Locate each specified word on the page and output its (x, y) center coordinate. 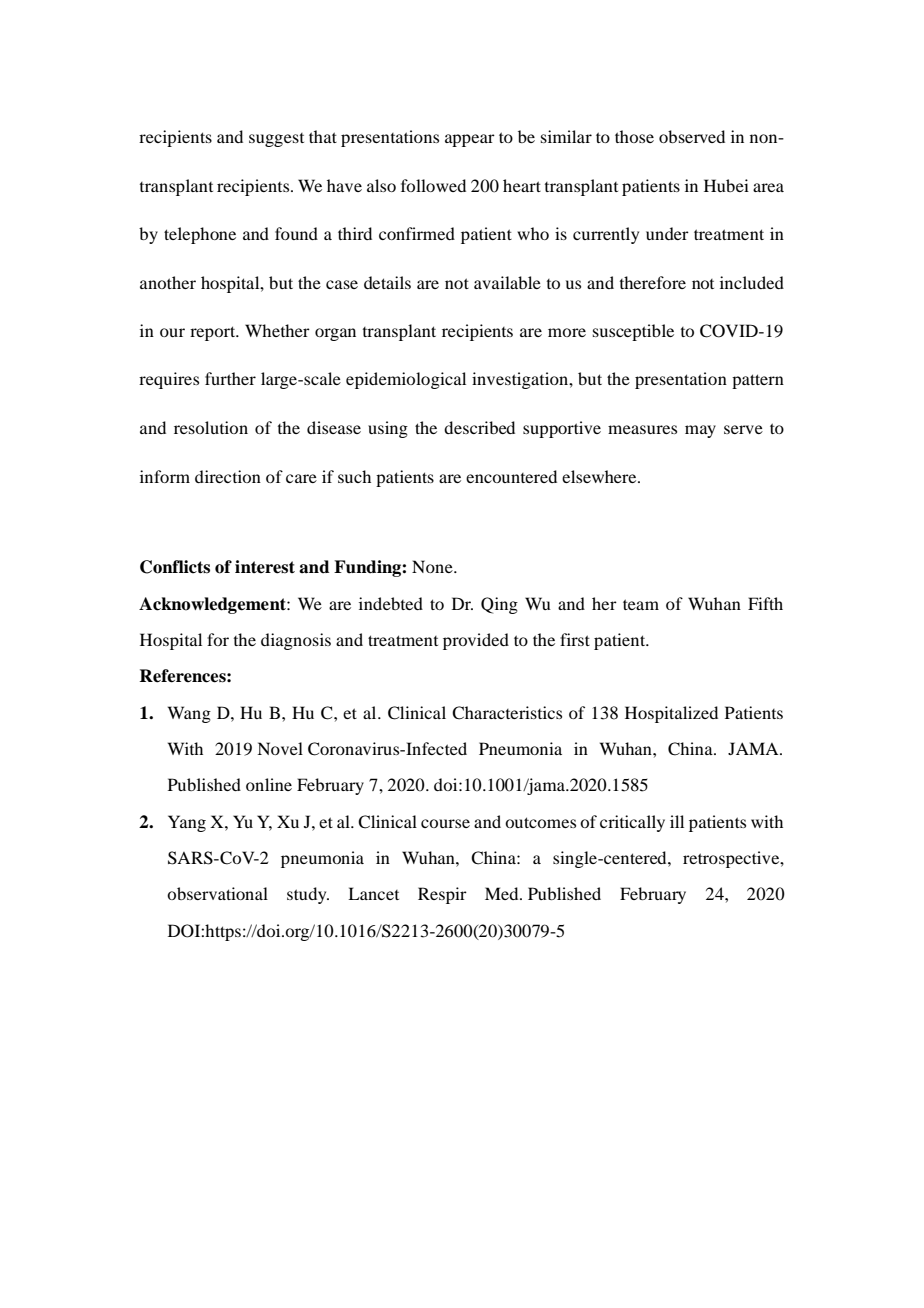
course (445, 823)
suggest (276, 140)
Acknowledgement (213, 605)
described (479, 427)
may (700, 431)
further (230, 378)
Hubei (726, 185)
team (641, 604)
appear (470, 140)
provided (476, 641)
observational (217, 893)
